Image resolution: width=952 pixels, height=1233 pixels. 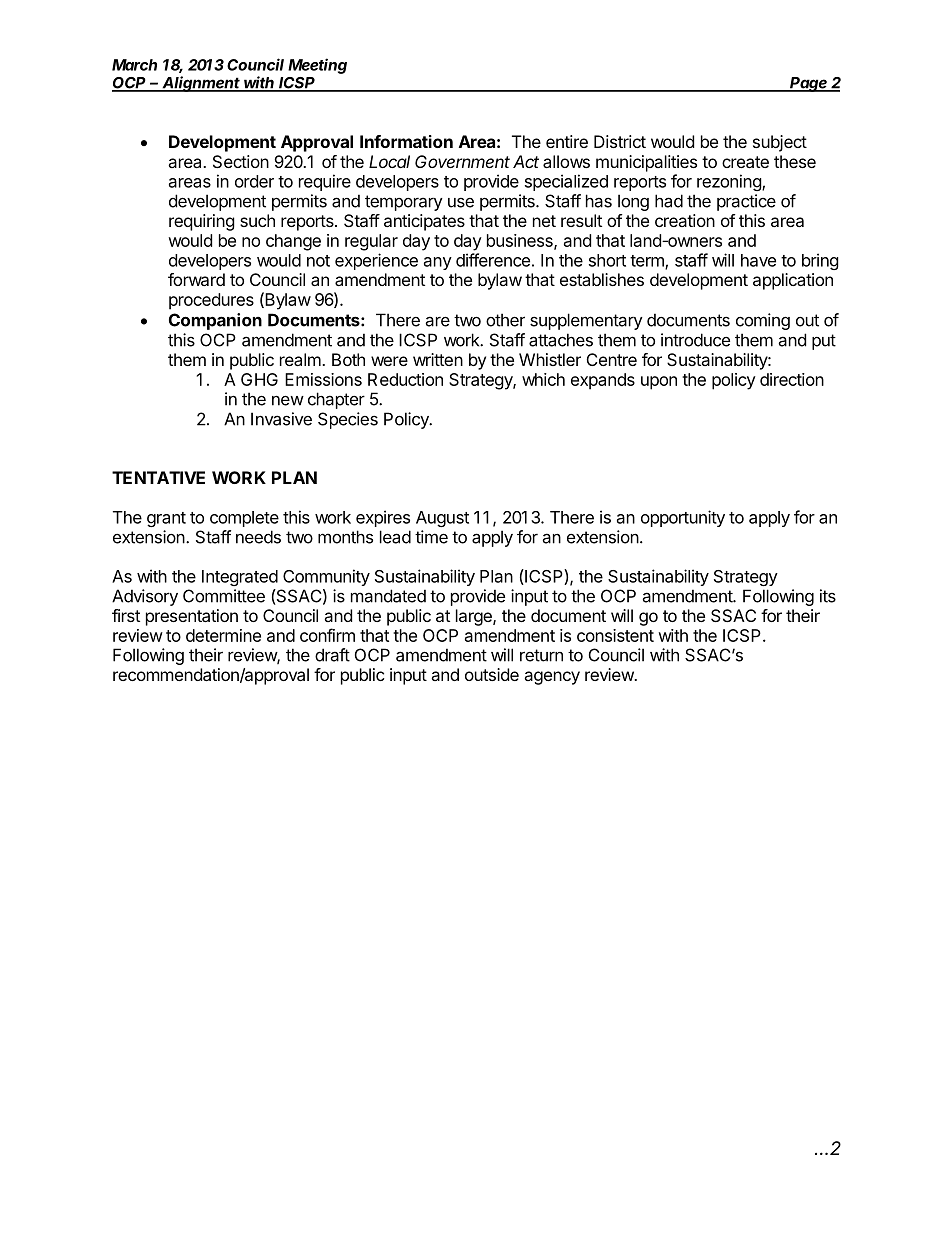 What do you see at coordinates (492, 674) in the screenshot?
I see `outside` at bounding box center [492, 674].
